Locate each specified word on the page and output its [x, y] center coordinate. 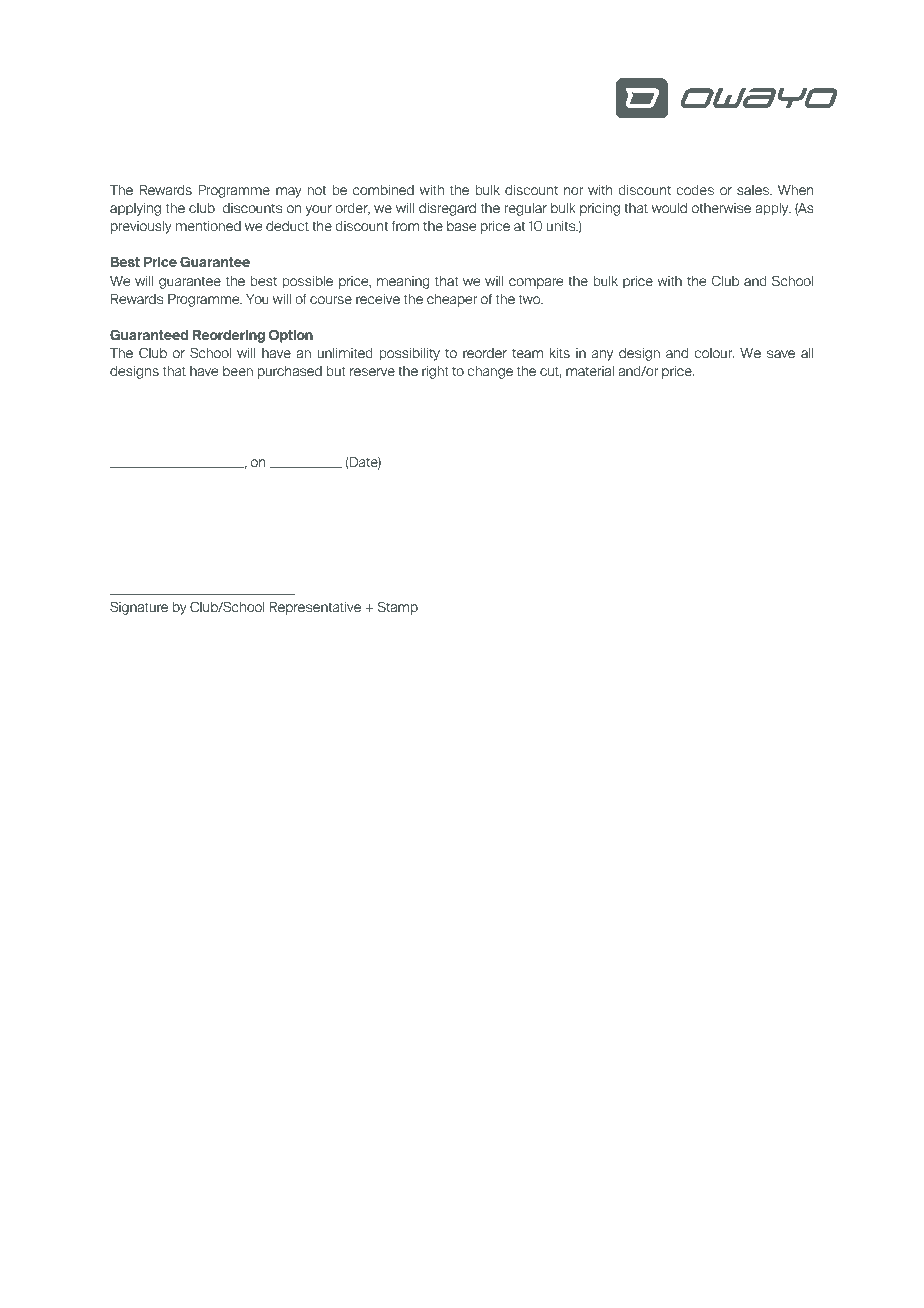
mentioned [208, 226]
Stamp [398, 608]
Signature [139, 608]
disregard [447, 209]
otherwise [721, 208]
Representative [315, 608]
